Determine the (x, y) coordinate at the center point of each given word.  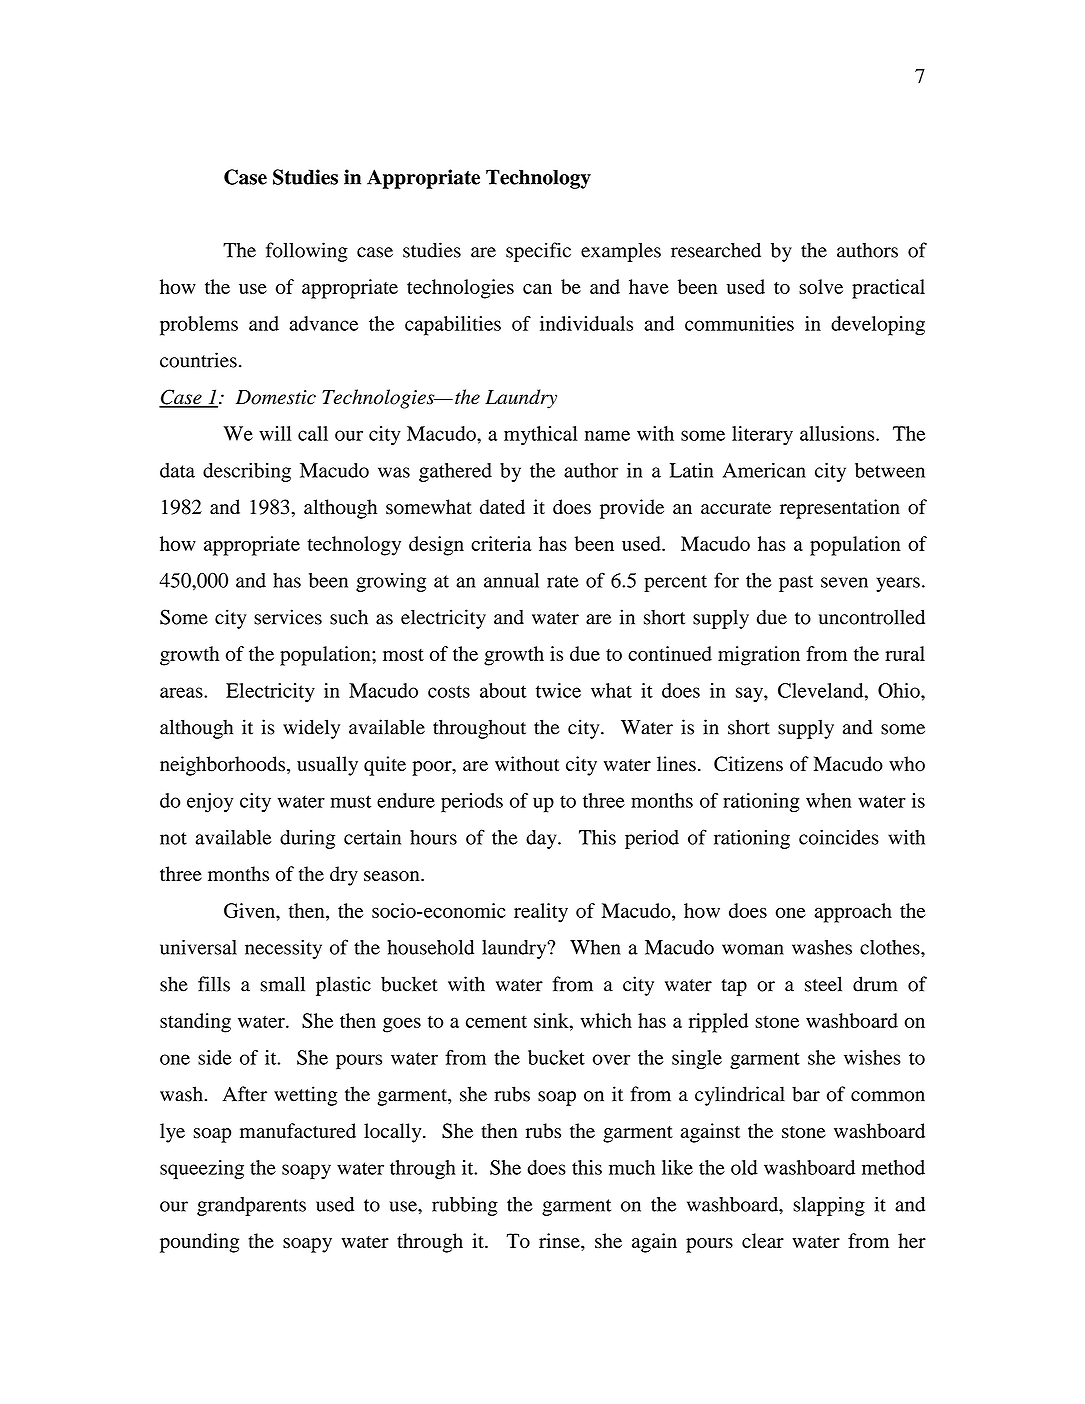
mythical (540, 435)
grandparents (251, 1206)
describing (247, 472)
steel (823, 984)
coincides (839, 837)
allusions (838, 433)
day (542, 839)
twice (558, 690)
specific (538, 252)
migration (759, 656)
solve (821, 286)
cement (496, 1022)
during (307, 839)
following (307, 252)
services (288, 617)
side (215, 1057)
